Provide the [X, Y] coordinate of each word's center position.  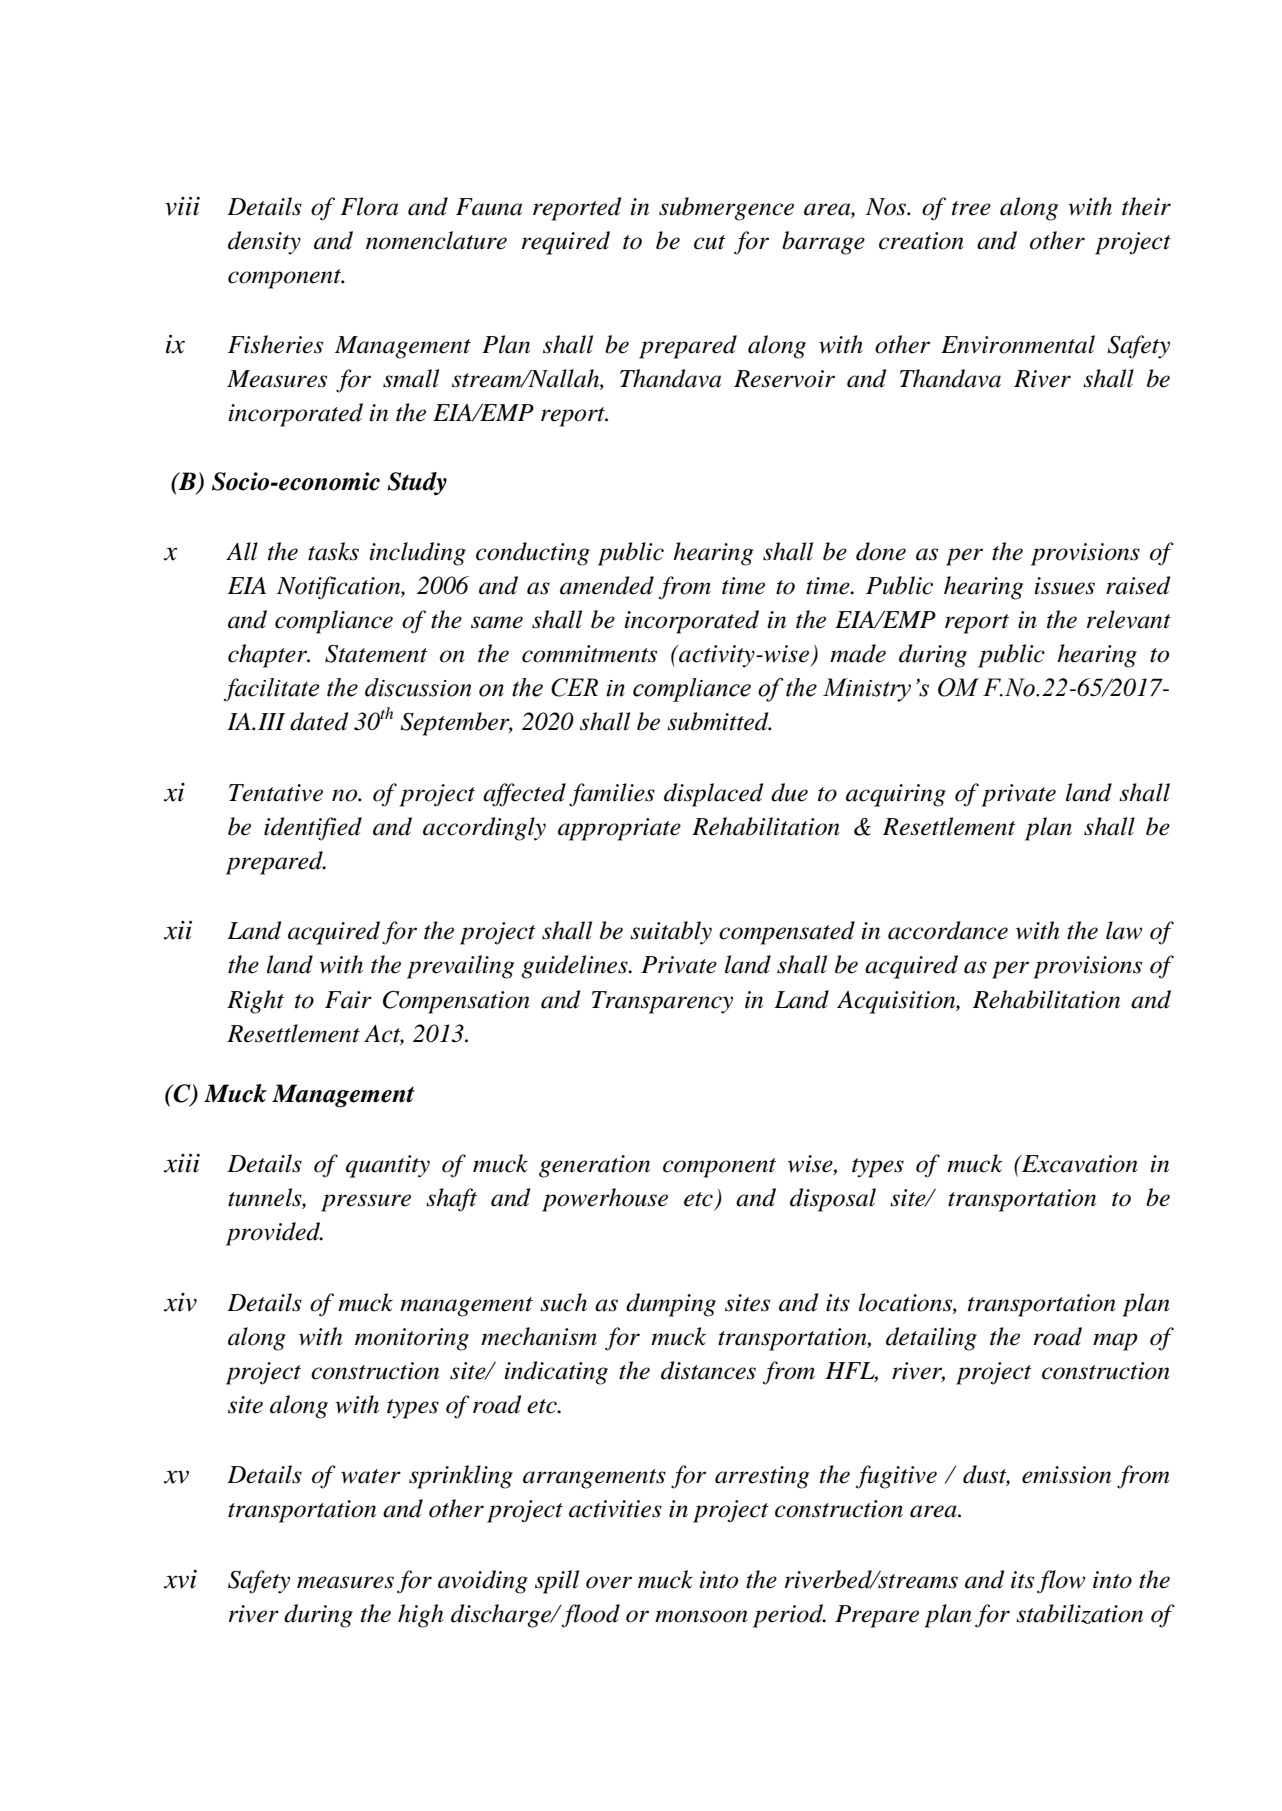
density [264, 243]
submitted [719, 721]
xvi [180, 1579]
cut [710, 242]
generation [594, 1166]
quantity [388, 1166]
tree [971, 208]
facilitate [272, 690]
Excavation [1079, 1164]
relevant [1129, 619]
